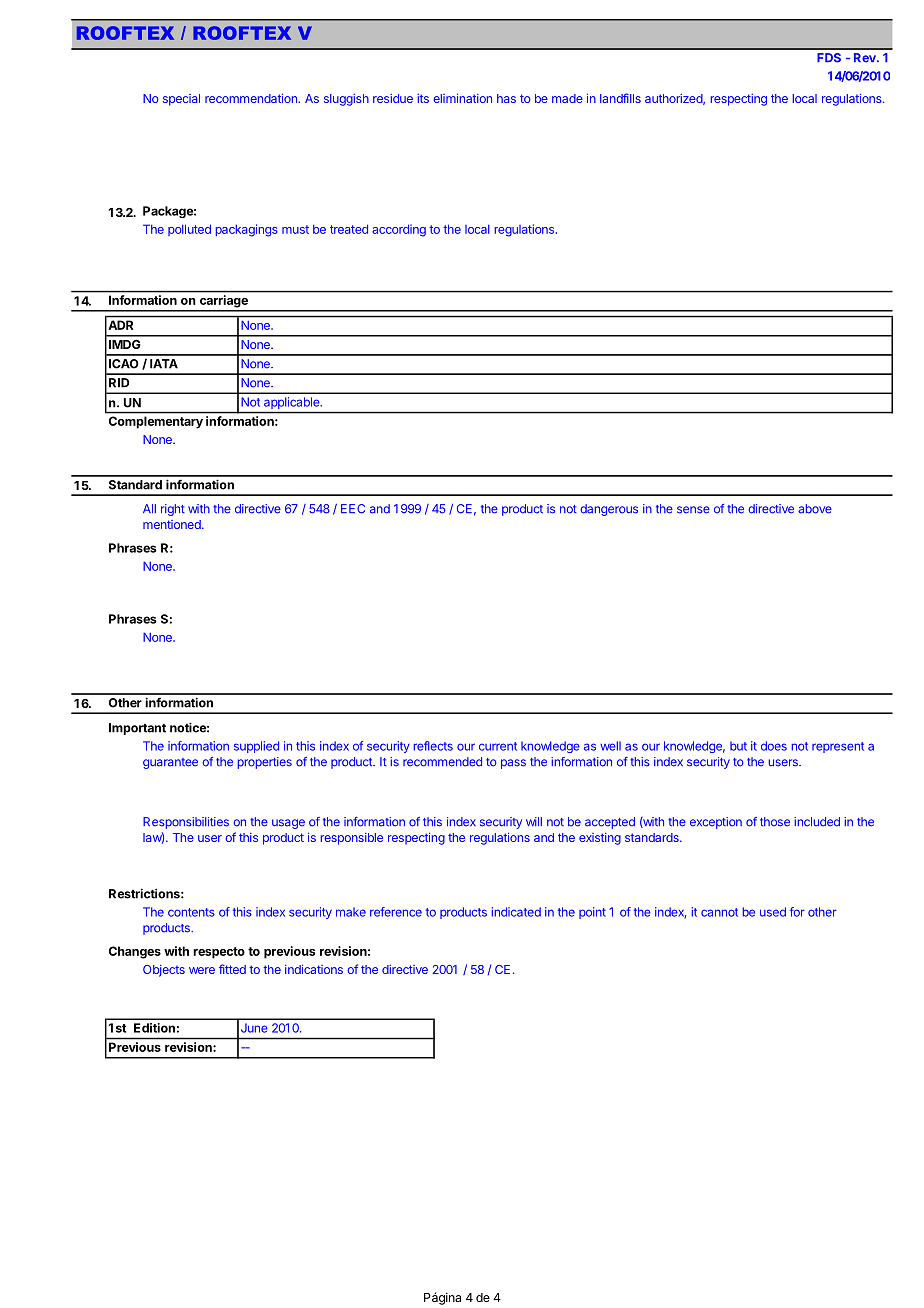 The height and width of the screenshot is (1308, 924). What do you see at coordinates (164, 364) in the screenshot?
I see `IATA` at bounding box center [164, 364].
